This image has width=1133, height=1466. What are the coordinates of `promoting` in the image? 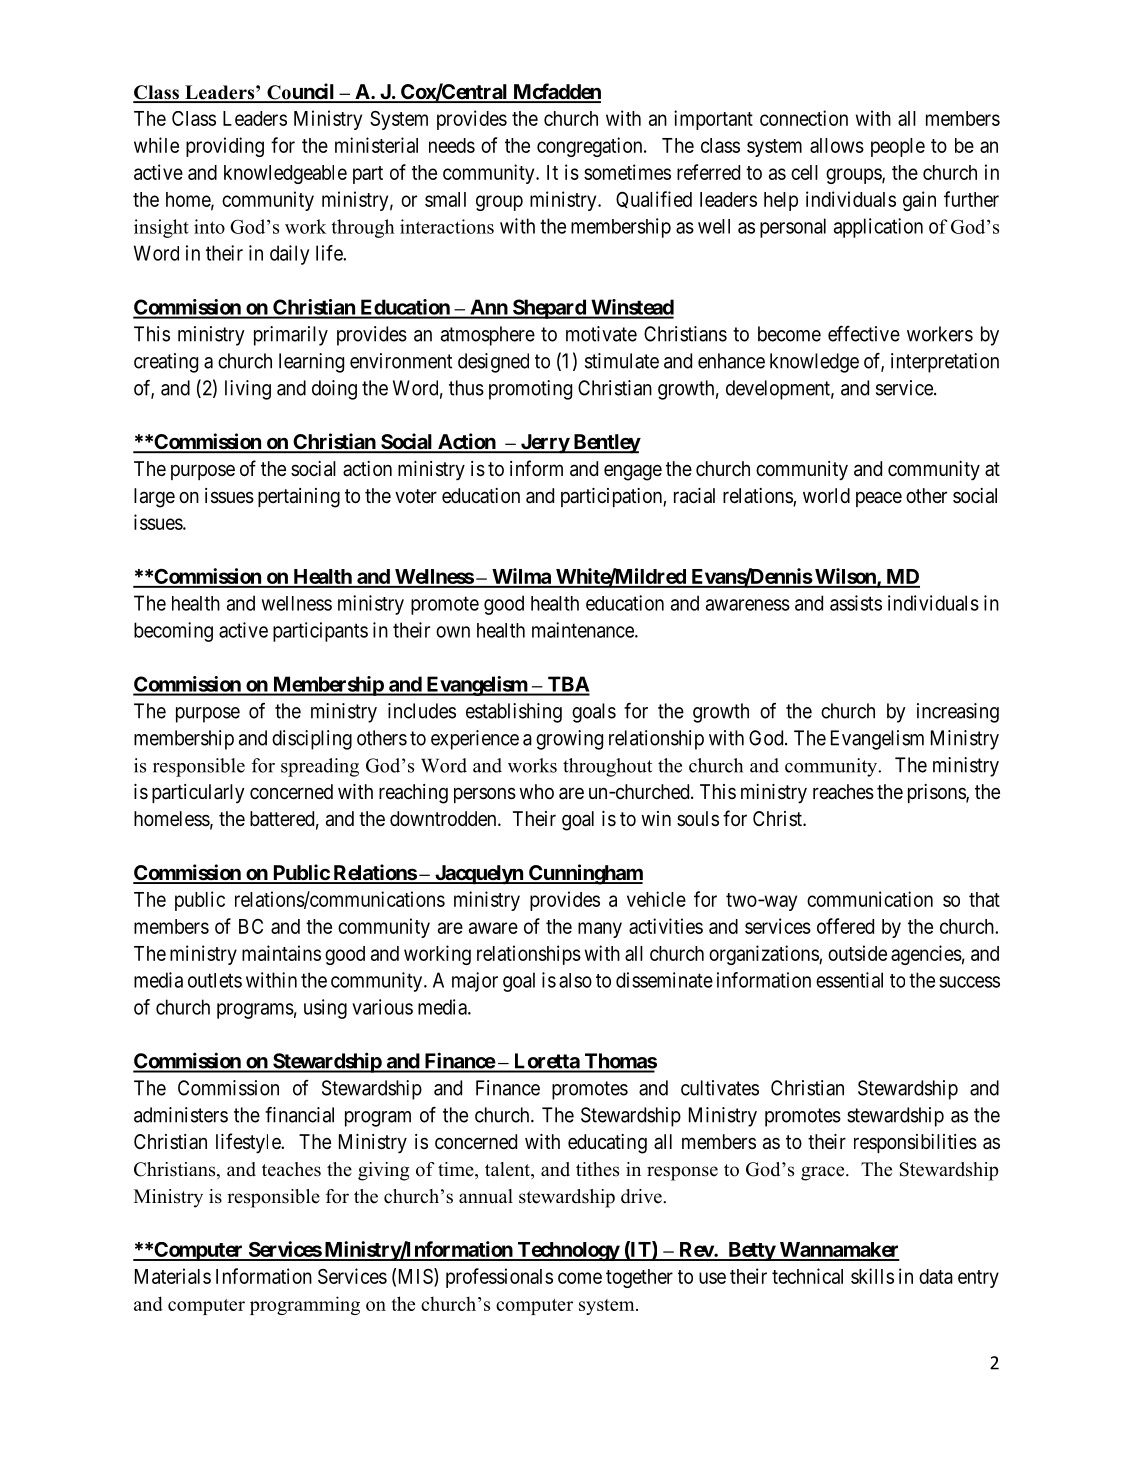 It's located at (530, 390).
